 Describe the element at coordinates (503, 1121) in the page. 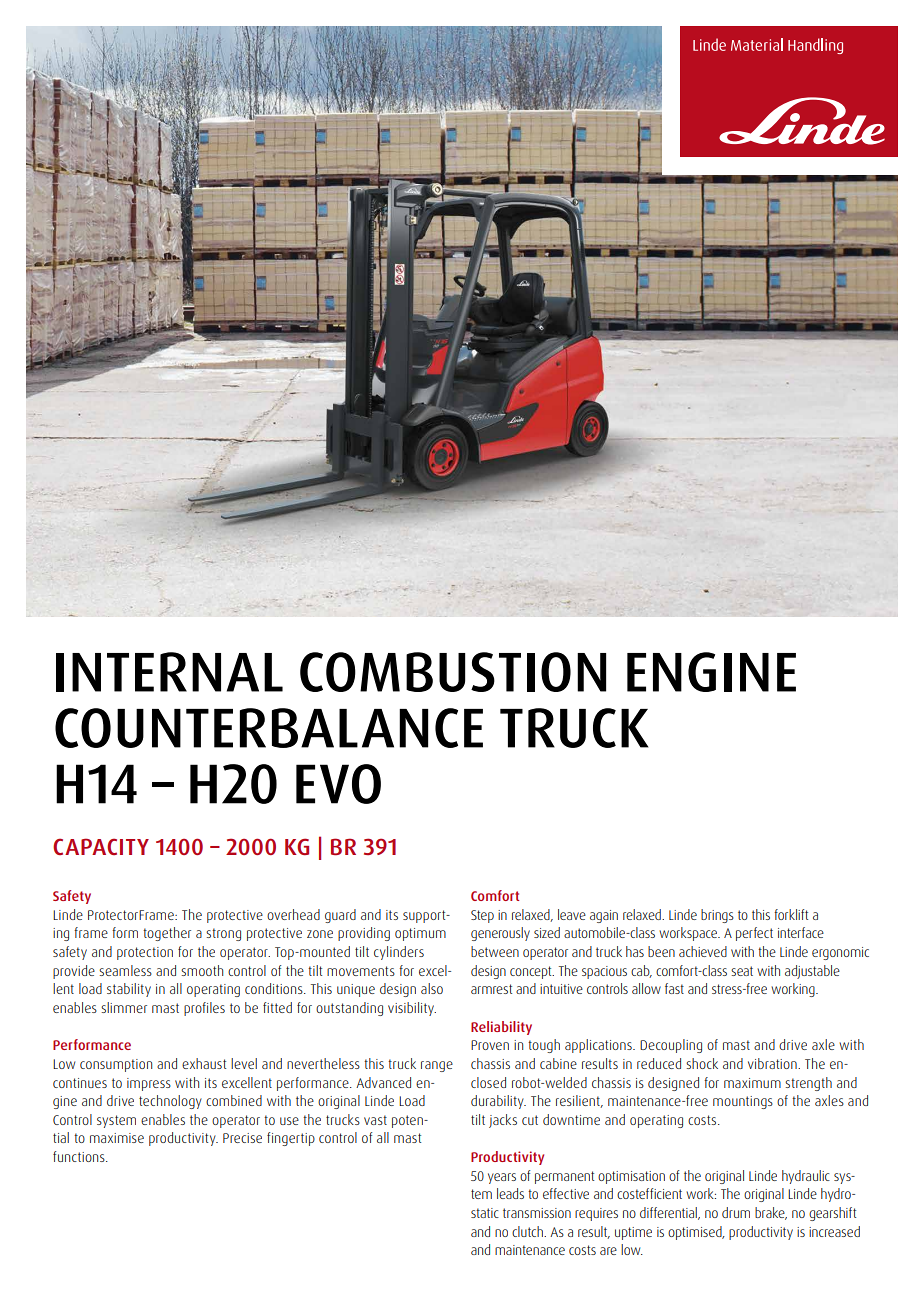

I see `jacks` at that location.
